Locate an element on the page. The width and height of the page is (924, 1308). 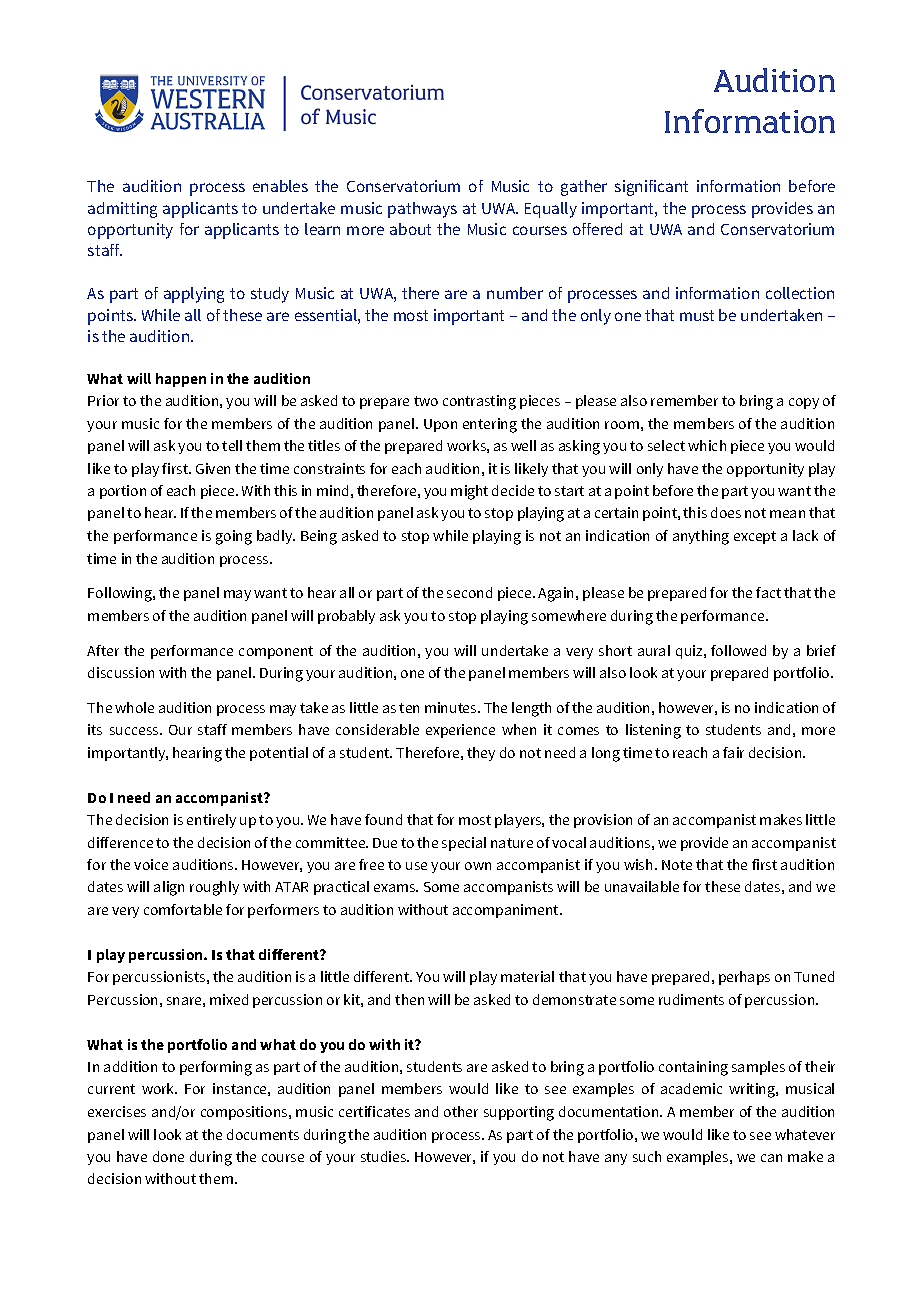
followed is located at coordinates (738, 650).
